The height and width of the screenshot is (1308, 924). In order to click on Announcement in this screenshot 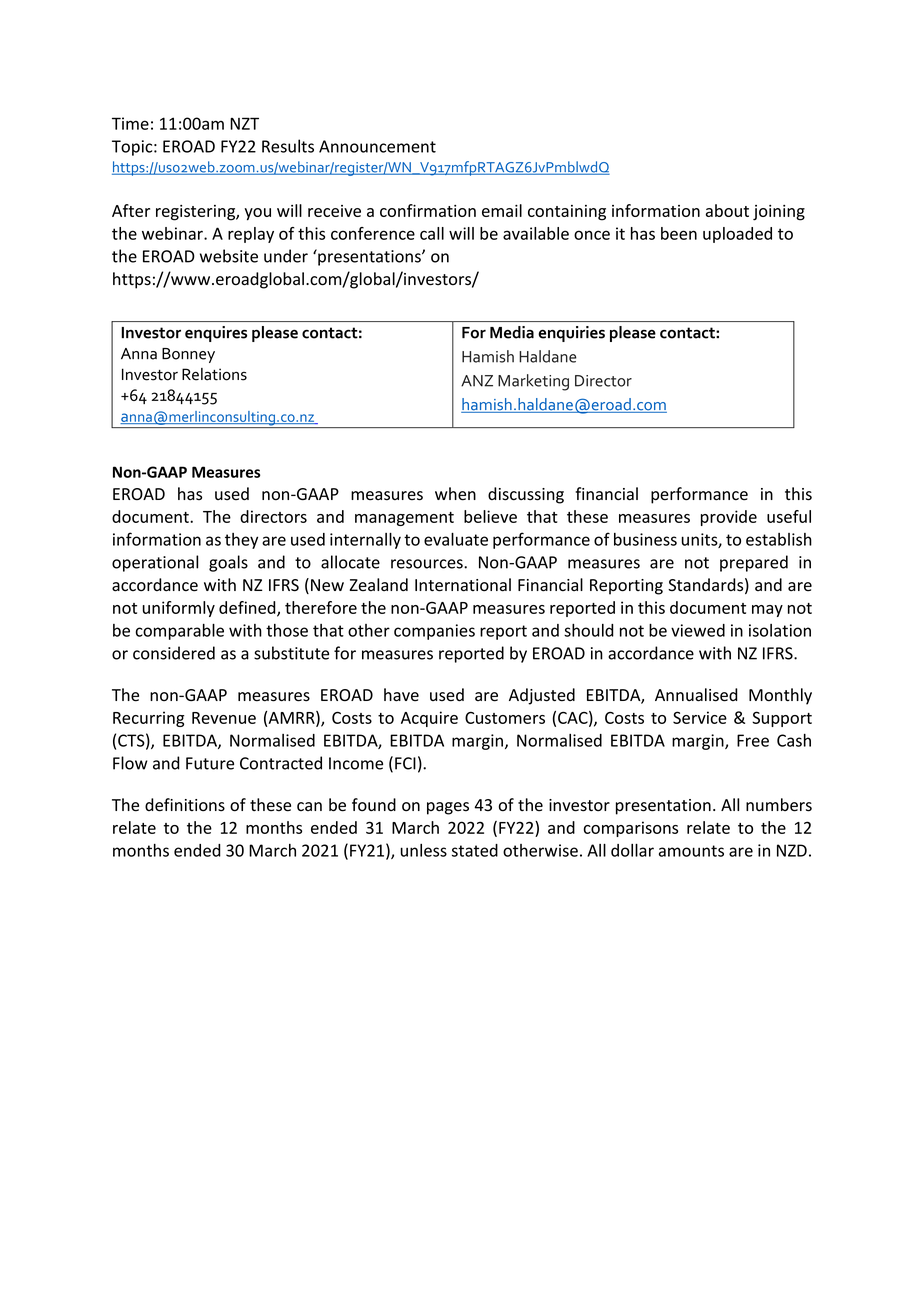, I will do `click(377, 146)`.
